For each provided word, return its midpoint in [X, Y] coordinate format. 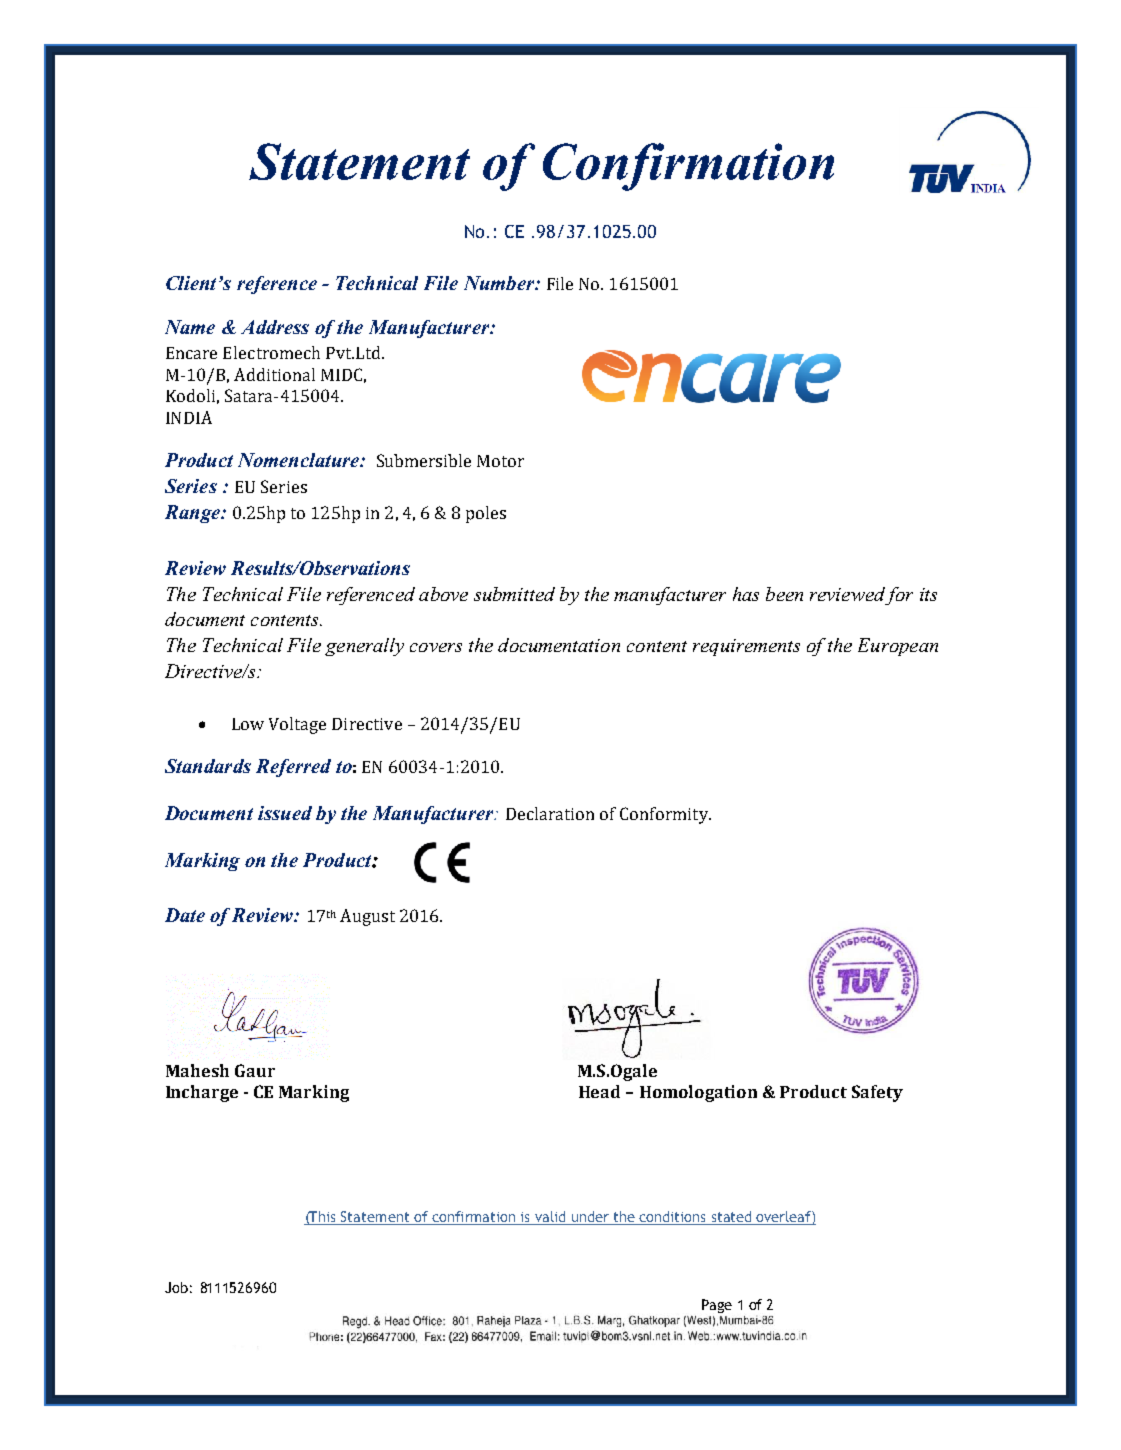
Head [599, 1091]
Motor [500, 461]
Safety [877, 1093]
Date [185, 915]
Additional [274, 374]
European [898, 647]
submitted [514, 594]
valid [550, 1218]
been [784, 594]
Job [176, 1287]
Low [248, 724]
